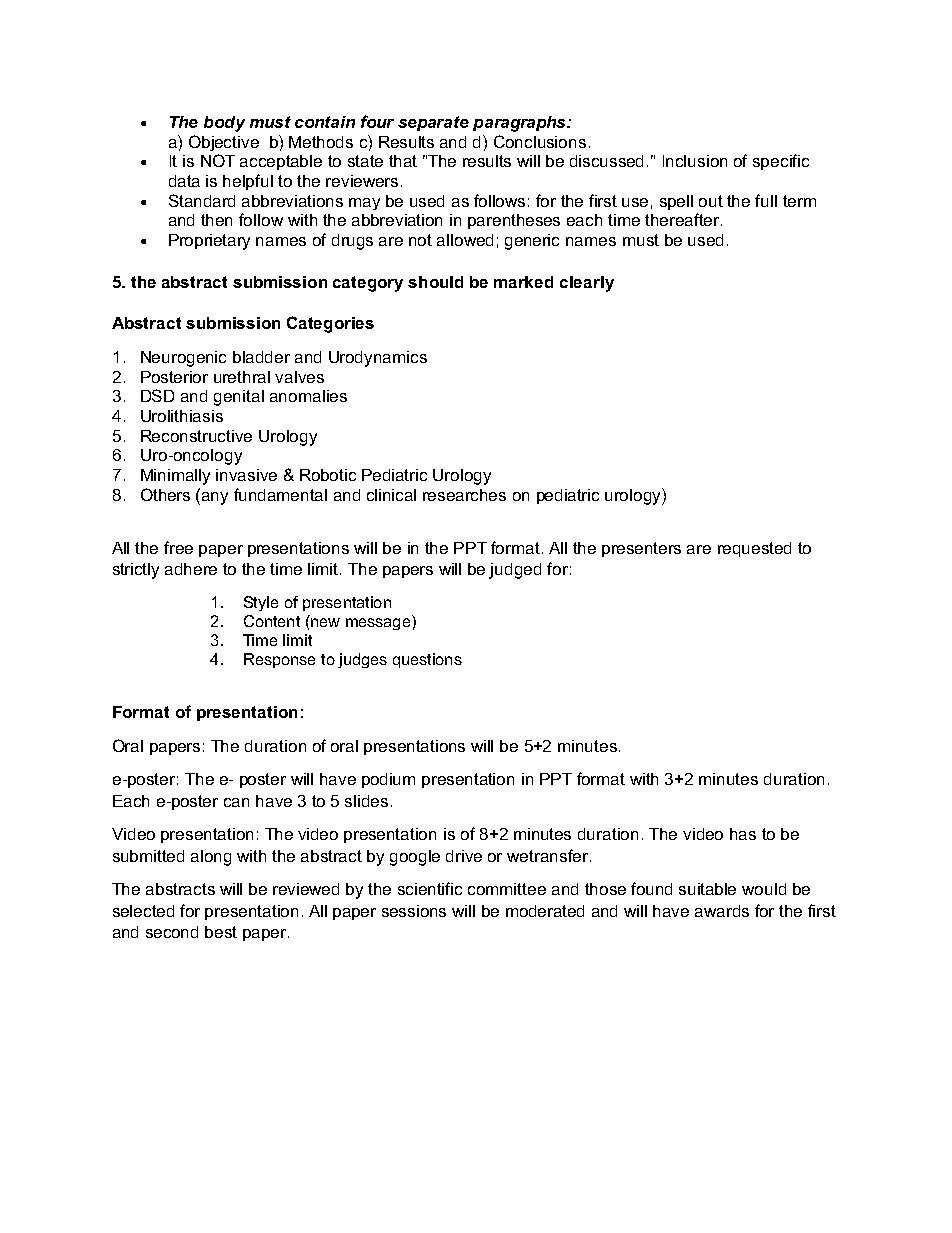 This screenshot has width=952, height=1233. I want to click on requested, so click(754, 549).
